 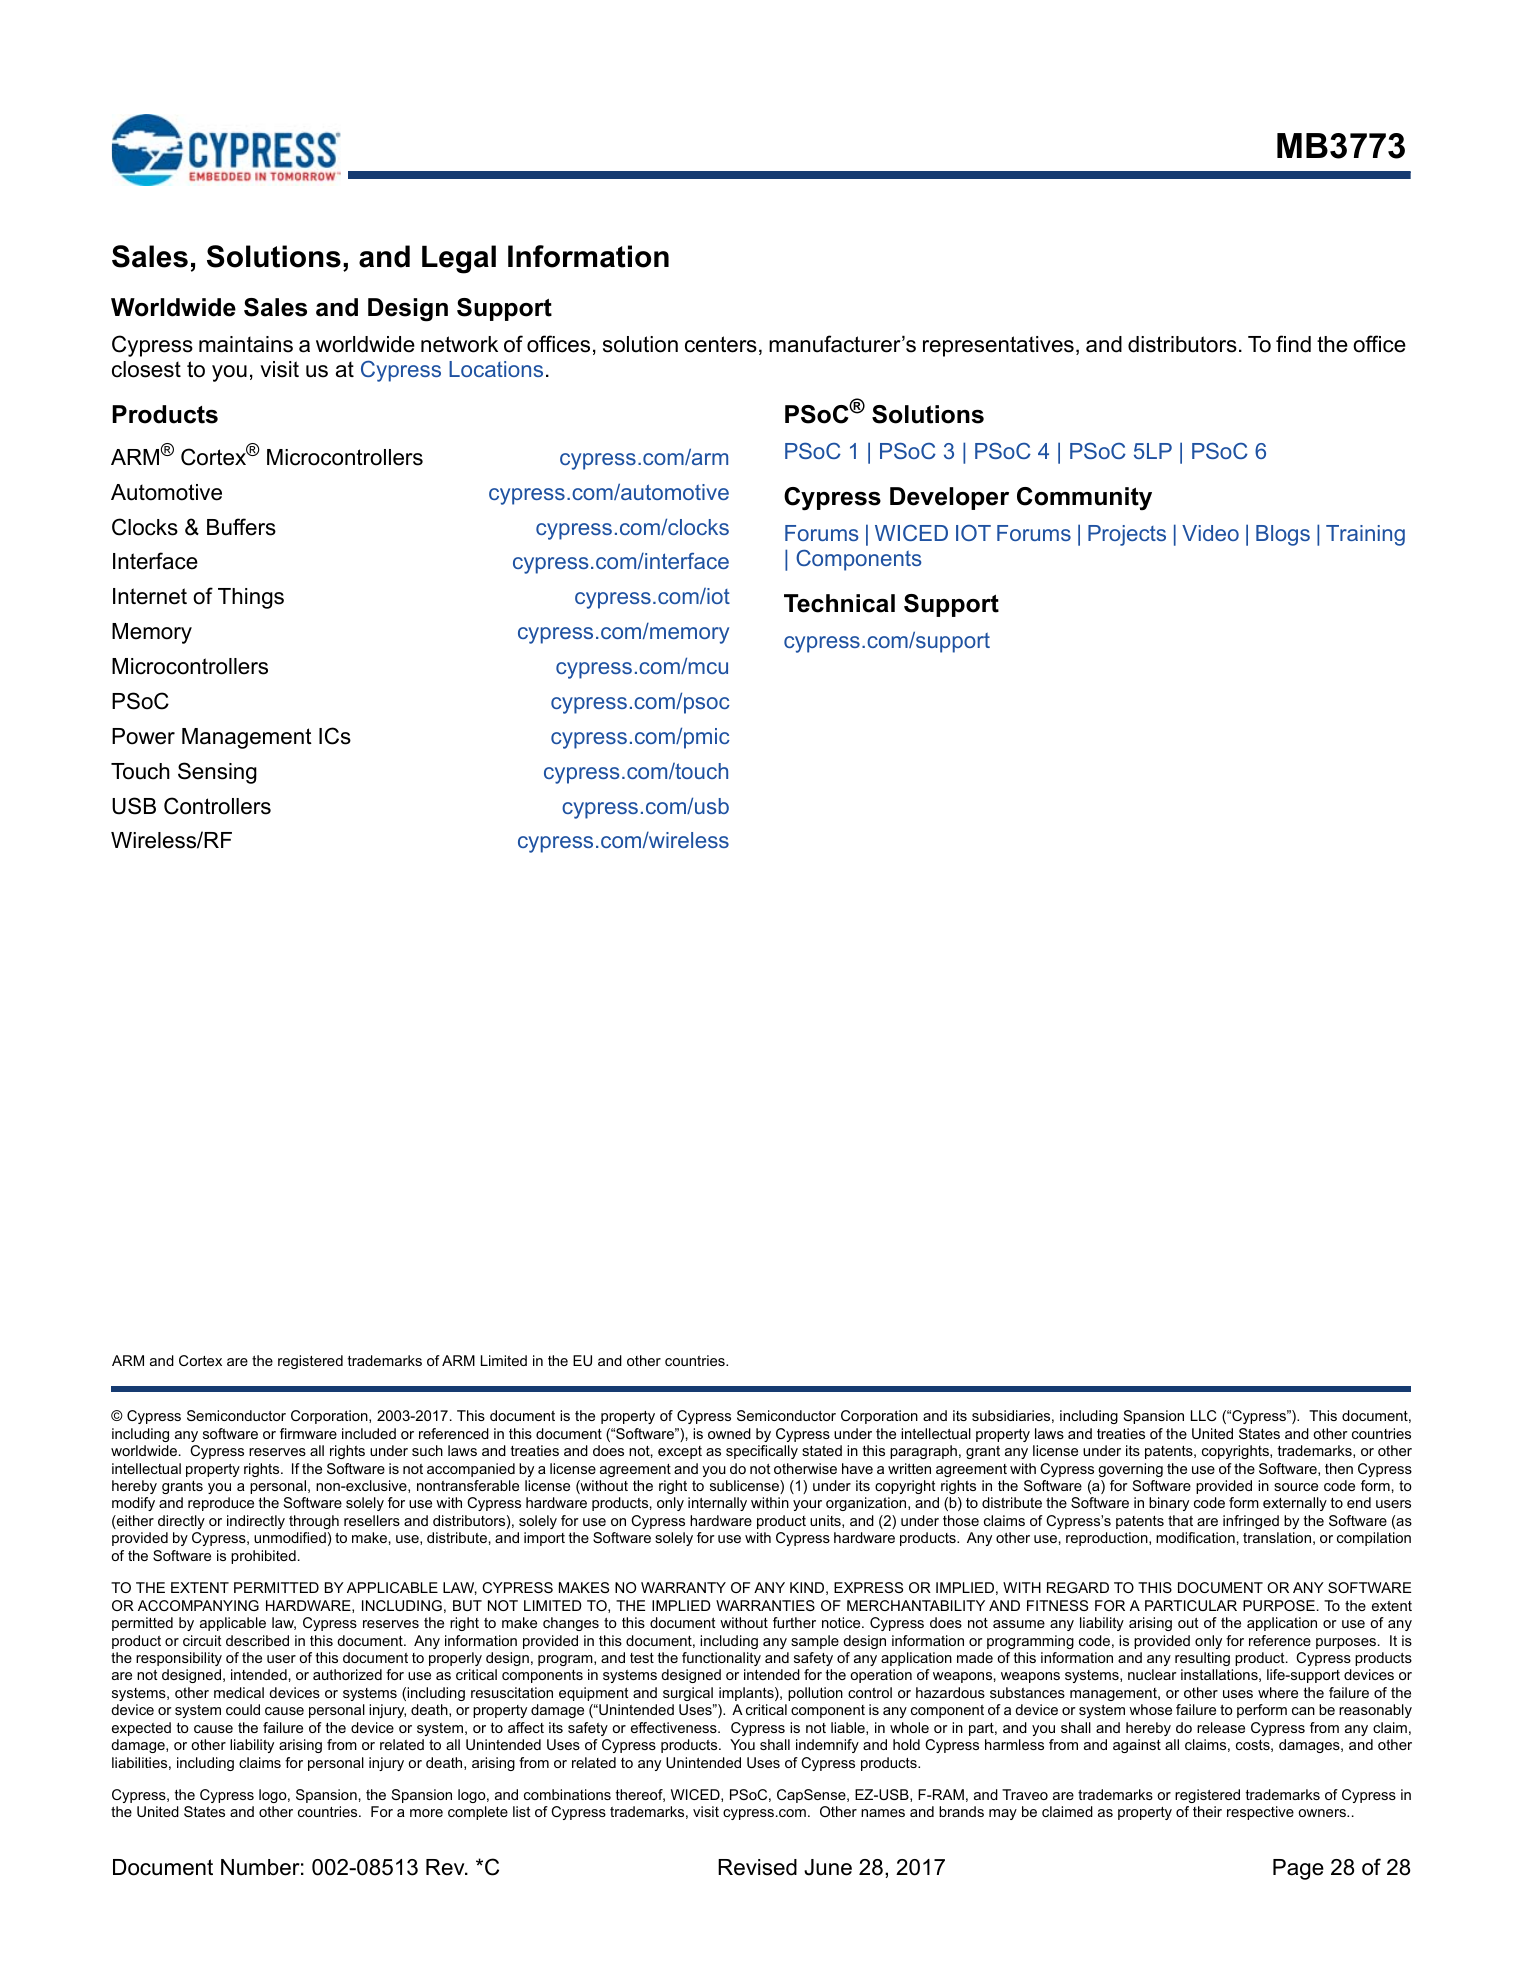 I want to click on find, so click(x=1293, y=344).
